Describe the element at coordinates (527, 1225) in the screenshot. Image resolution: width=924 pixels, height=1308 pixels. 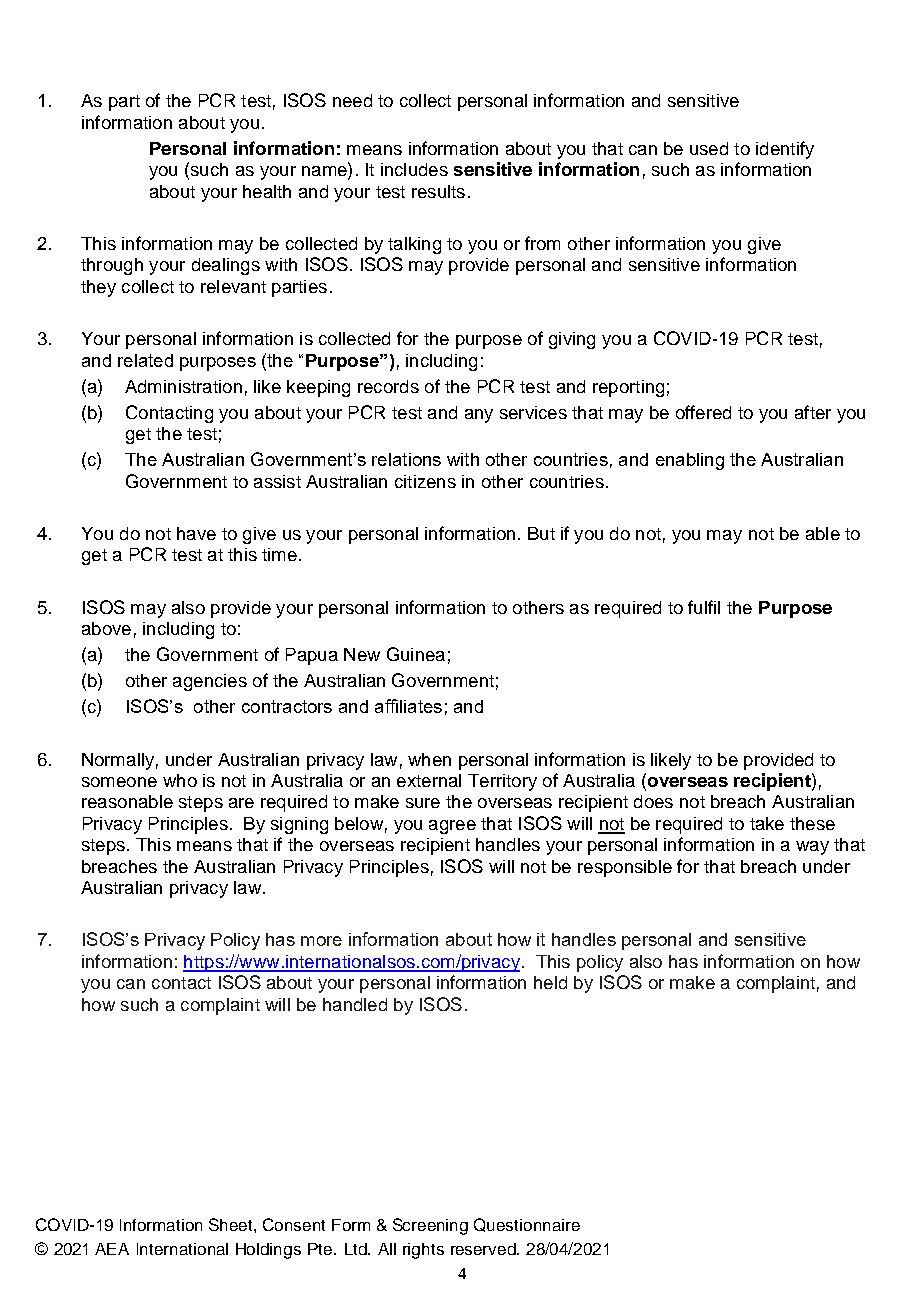
I see `Questionnaire` at that location.
